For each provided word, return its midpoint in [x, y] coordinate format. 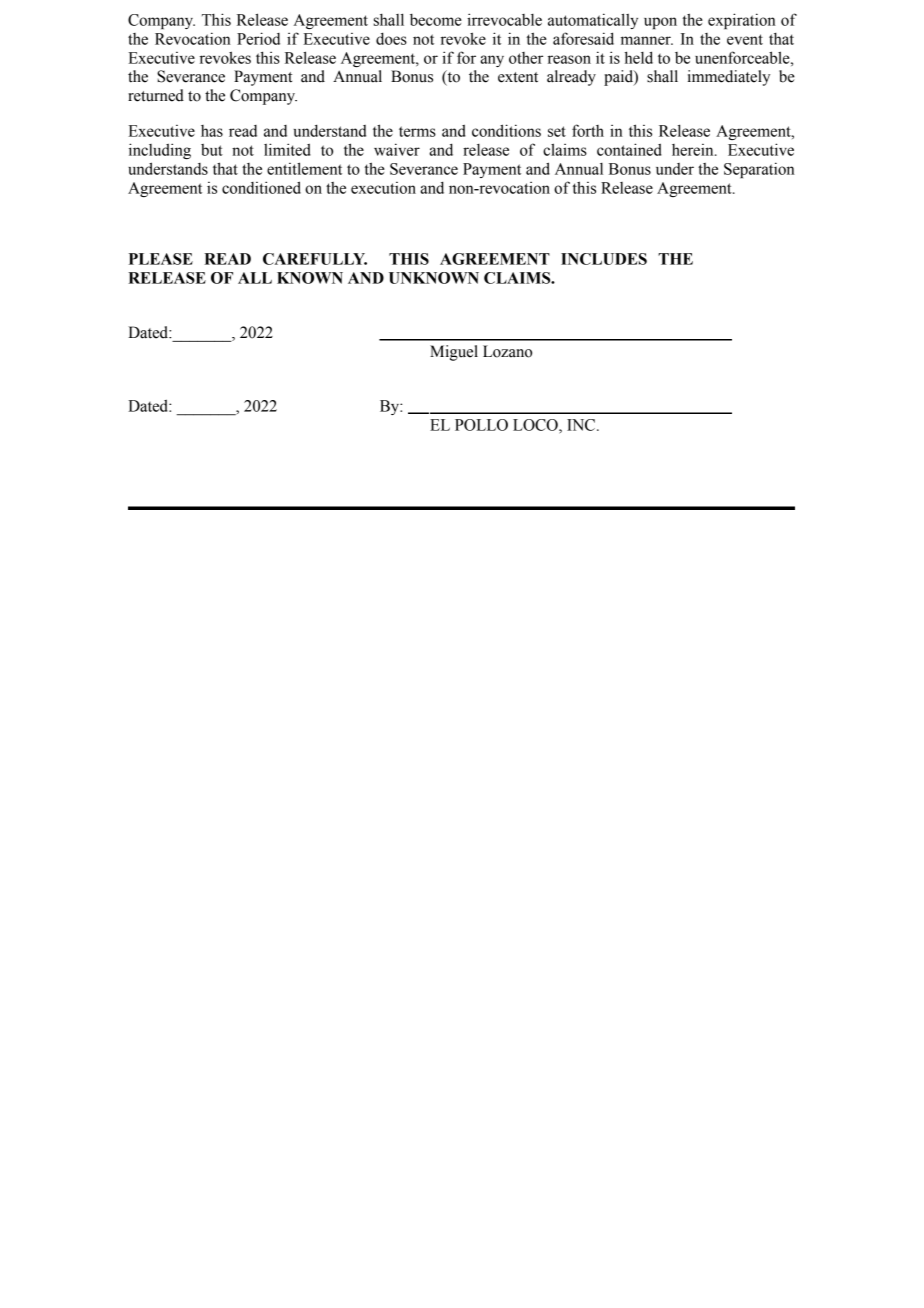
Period [258, 38]
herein [694, 150]
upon [660, 23]
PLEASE [161, 259]
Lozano [507, 351]
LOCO [536, 425]
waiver [397, 149]
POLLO [481, 425]
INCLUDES [604, 259]
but [212, 150]
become [436, 20]
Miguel [454, 353]
